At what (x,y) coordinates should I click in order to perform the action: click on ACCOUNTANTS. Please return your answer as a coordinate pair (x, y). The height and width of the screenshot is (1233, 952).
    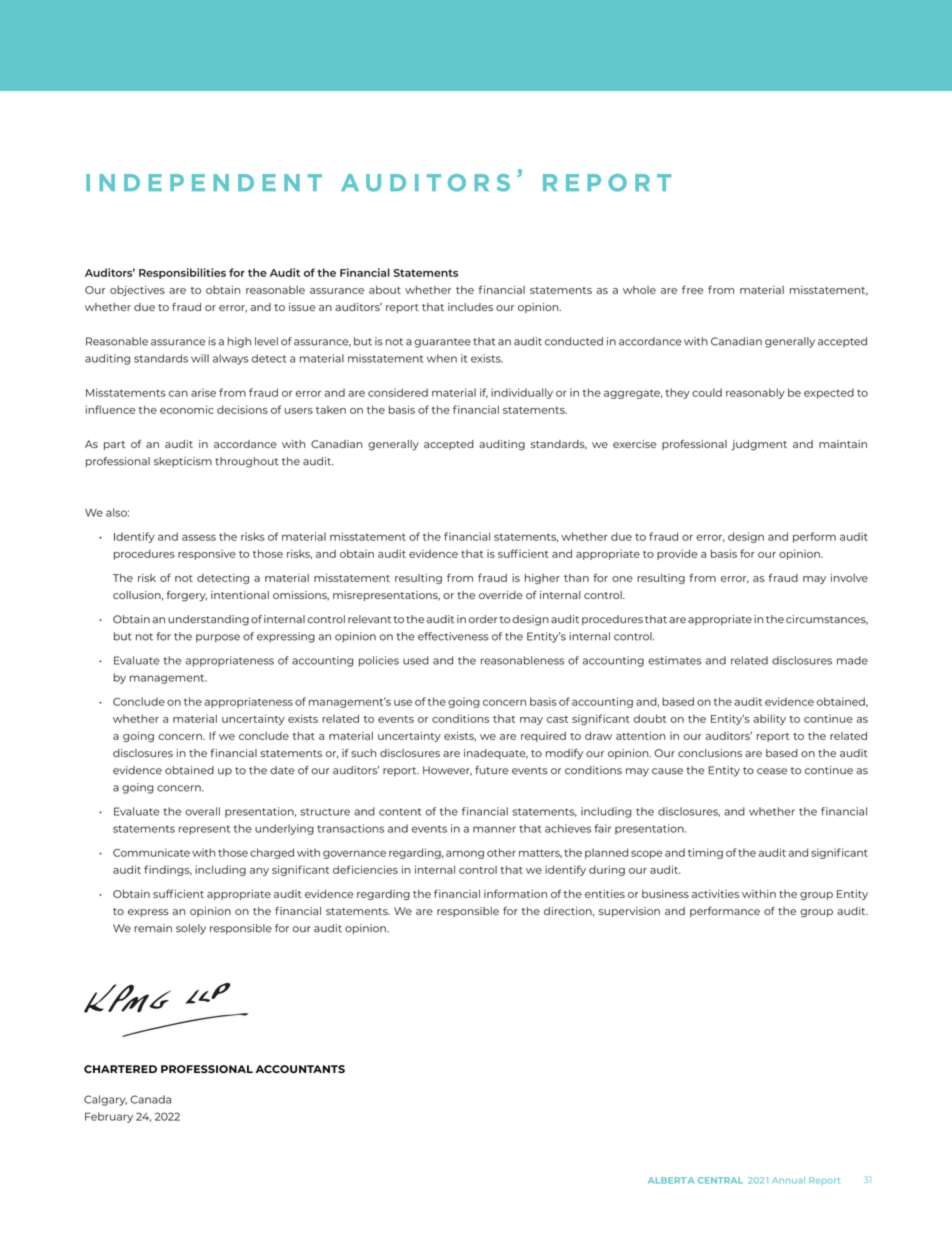
    Looking at the image, I should click on (300, 1069).
